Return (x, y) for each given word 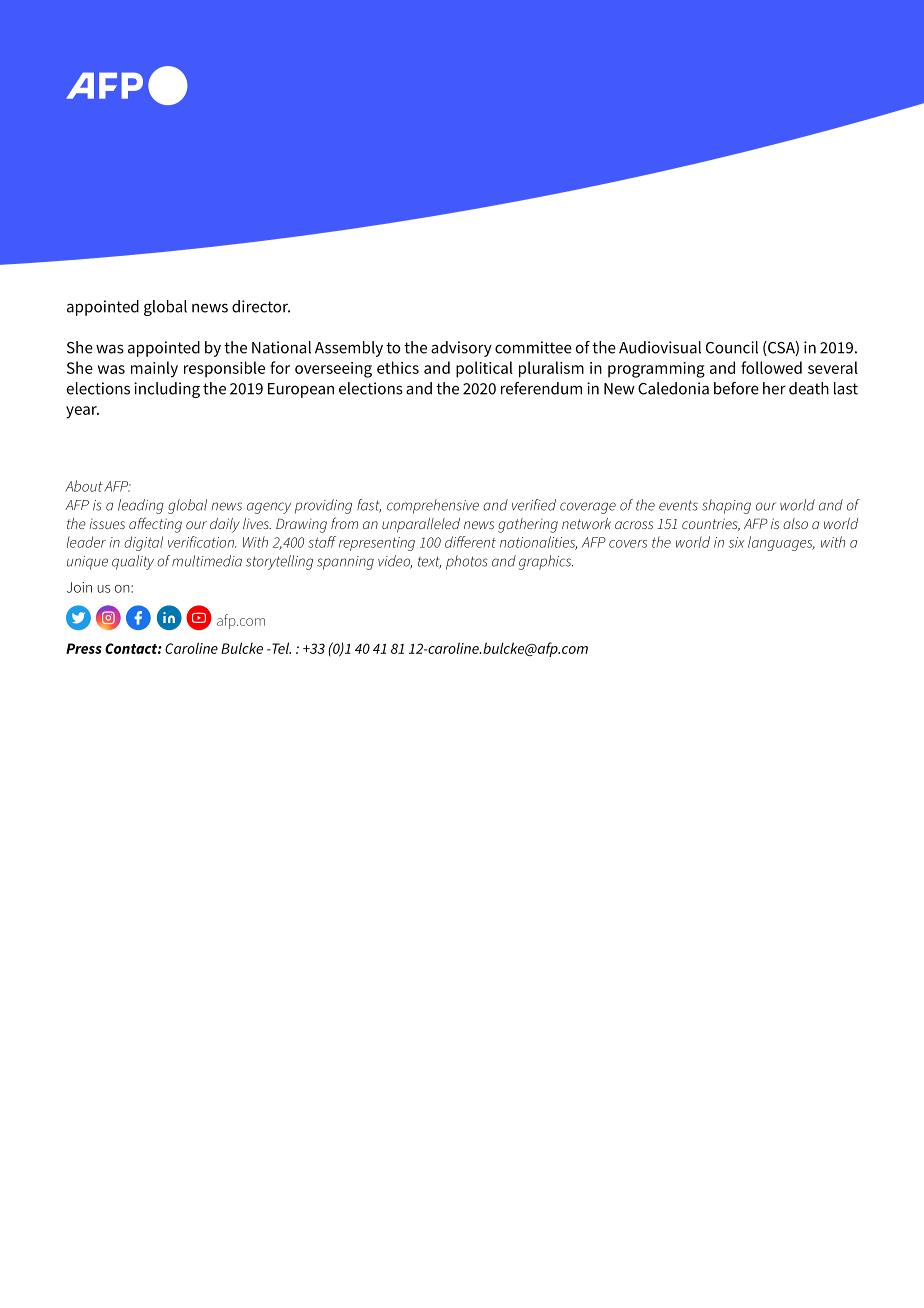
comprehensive (433, 506)
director (261, 306)
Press (84, 648)
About (84, 486)
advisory (461, 349)
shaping (726, 506)
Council (732, 347)
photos (467, 562)
